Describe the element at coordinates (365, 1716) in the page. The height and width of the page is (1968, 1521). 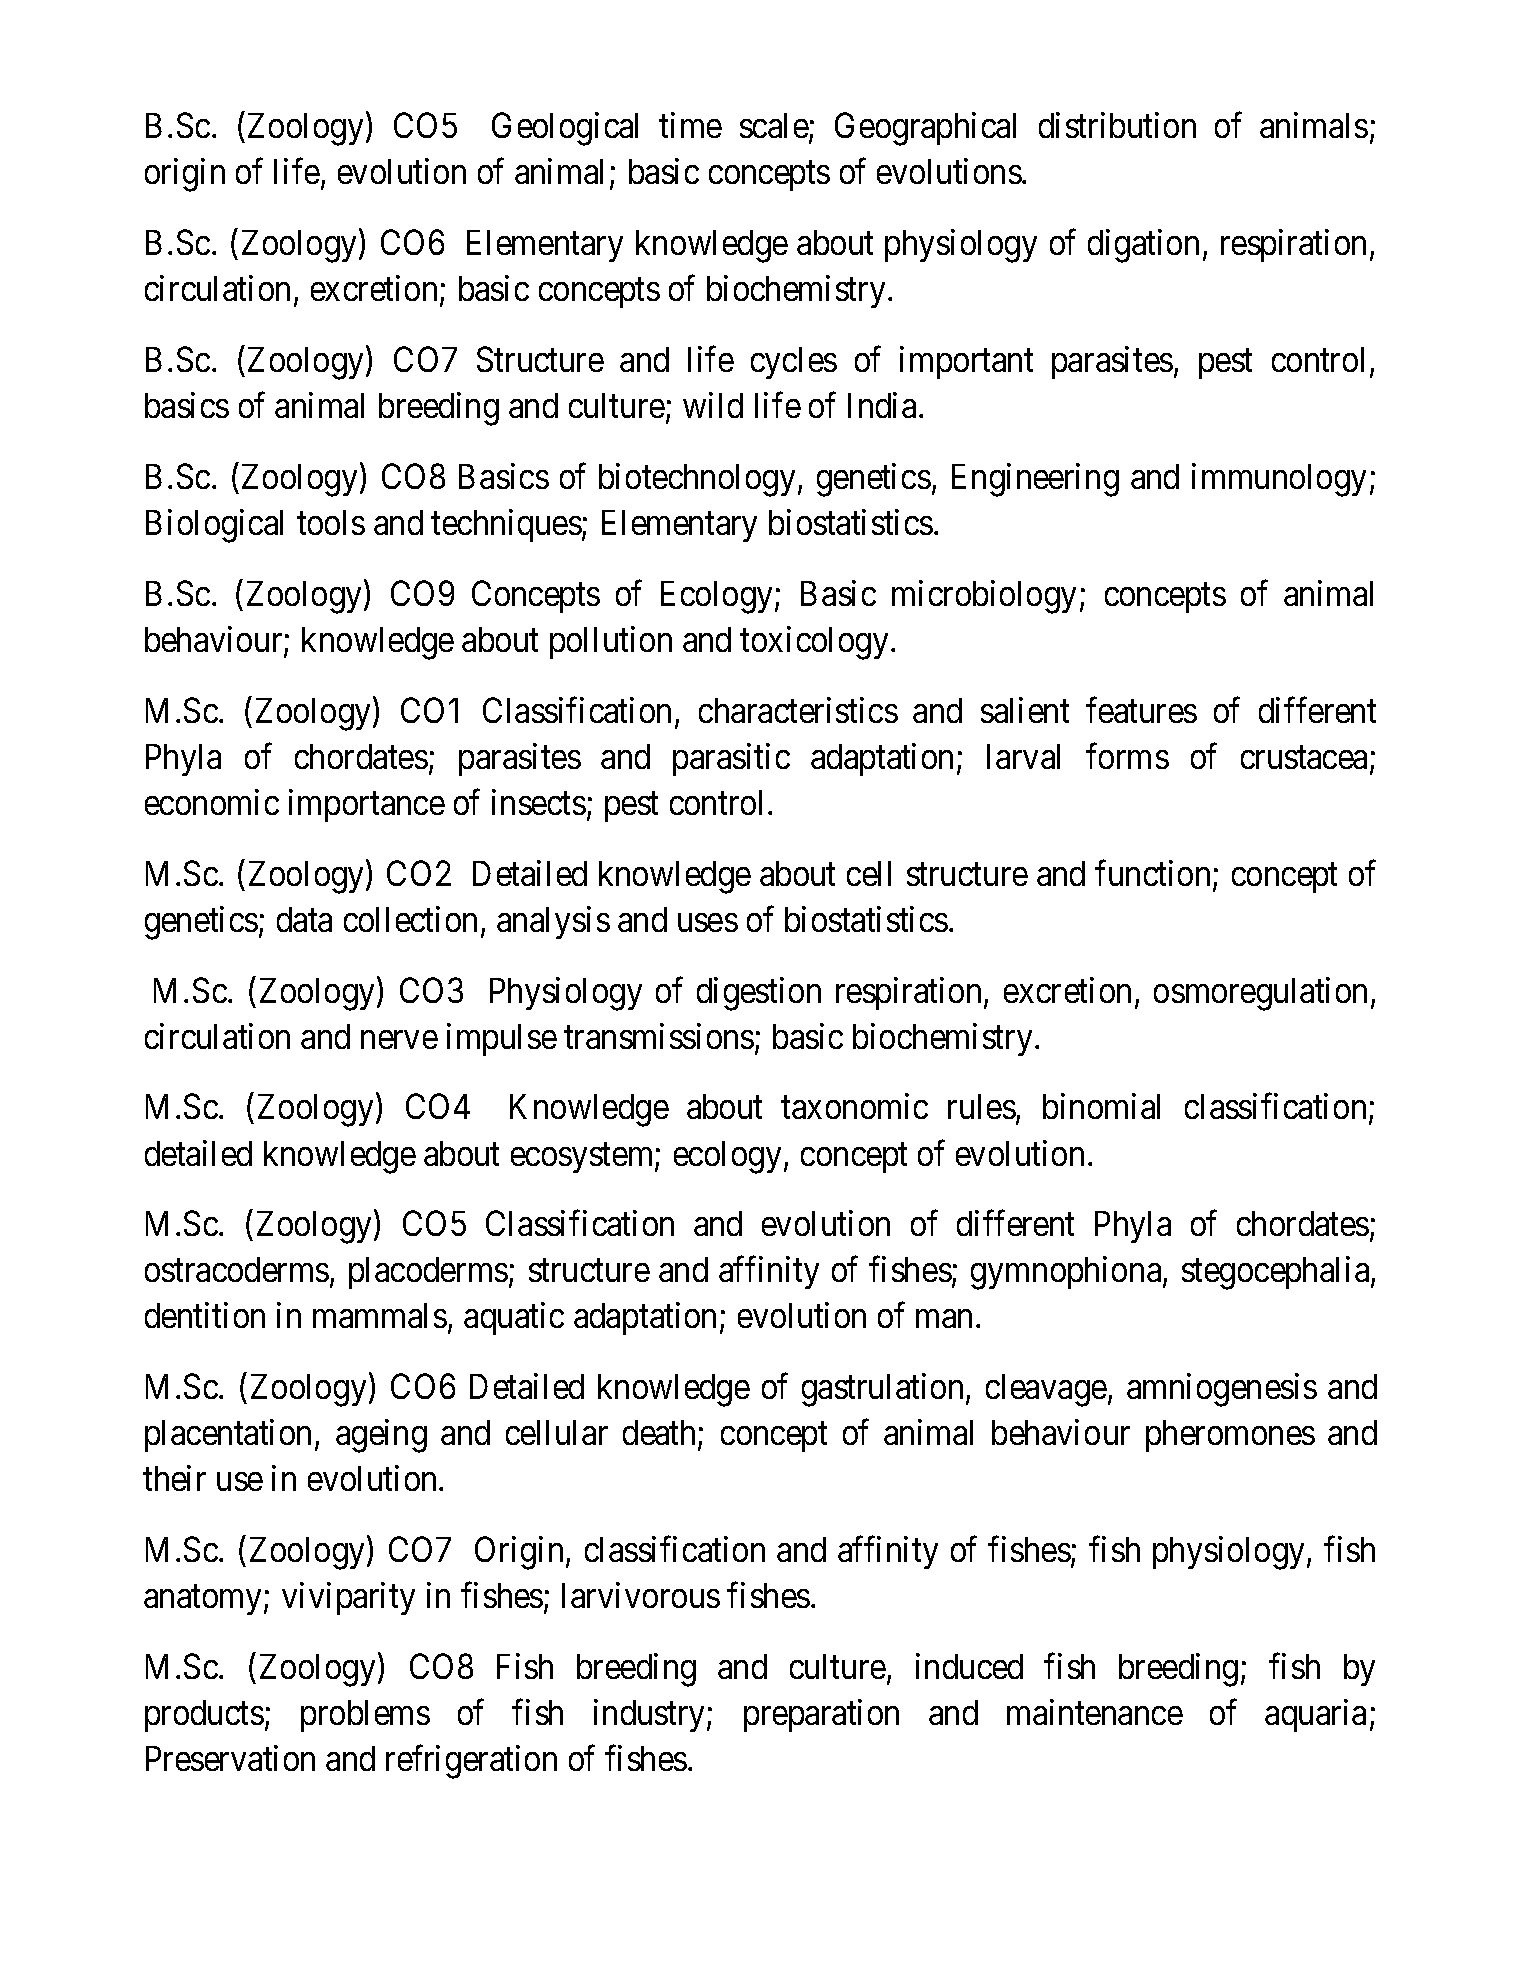
I see `problems` at that location.
